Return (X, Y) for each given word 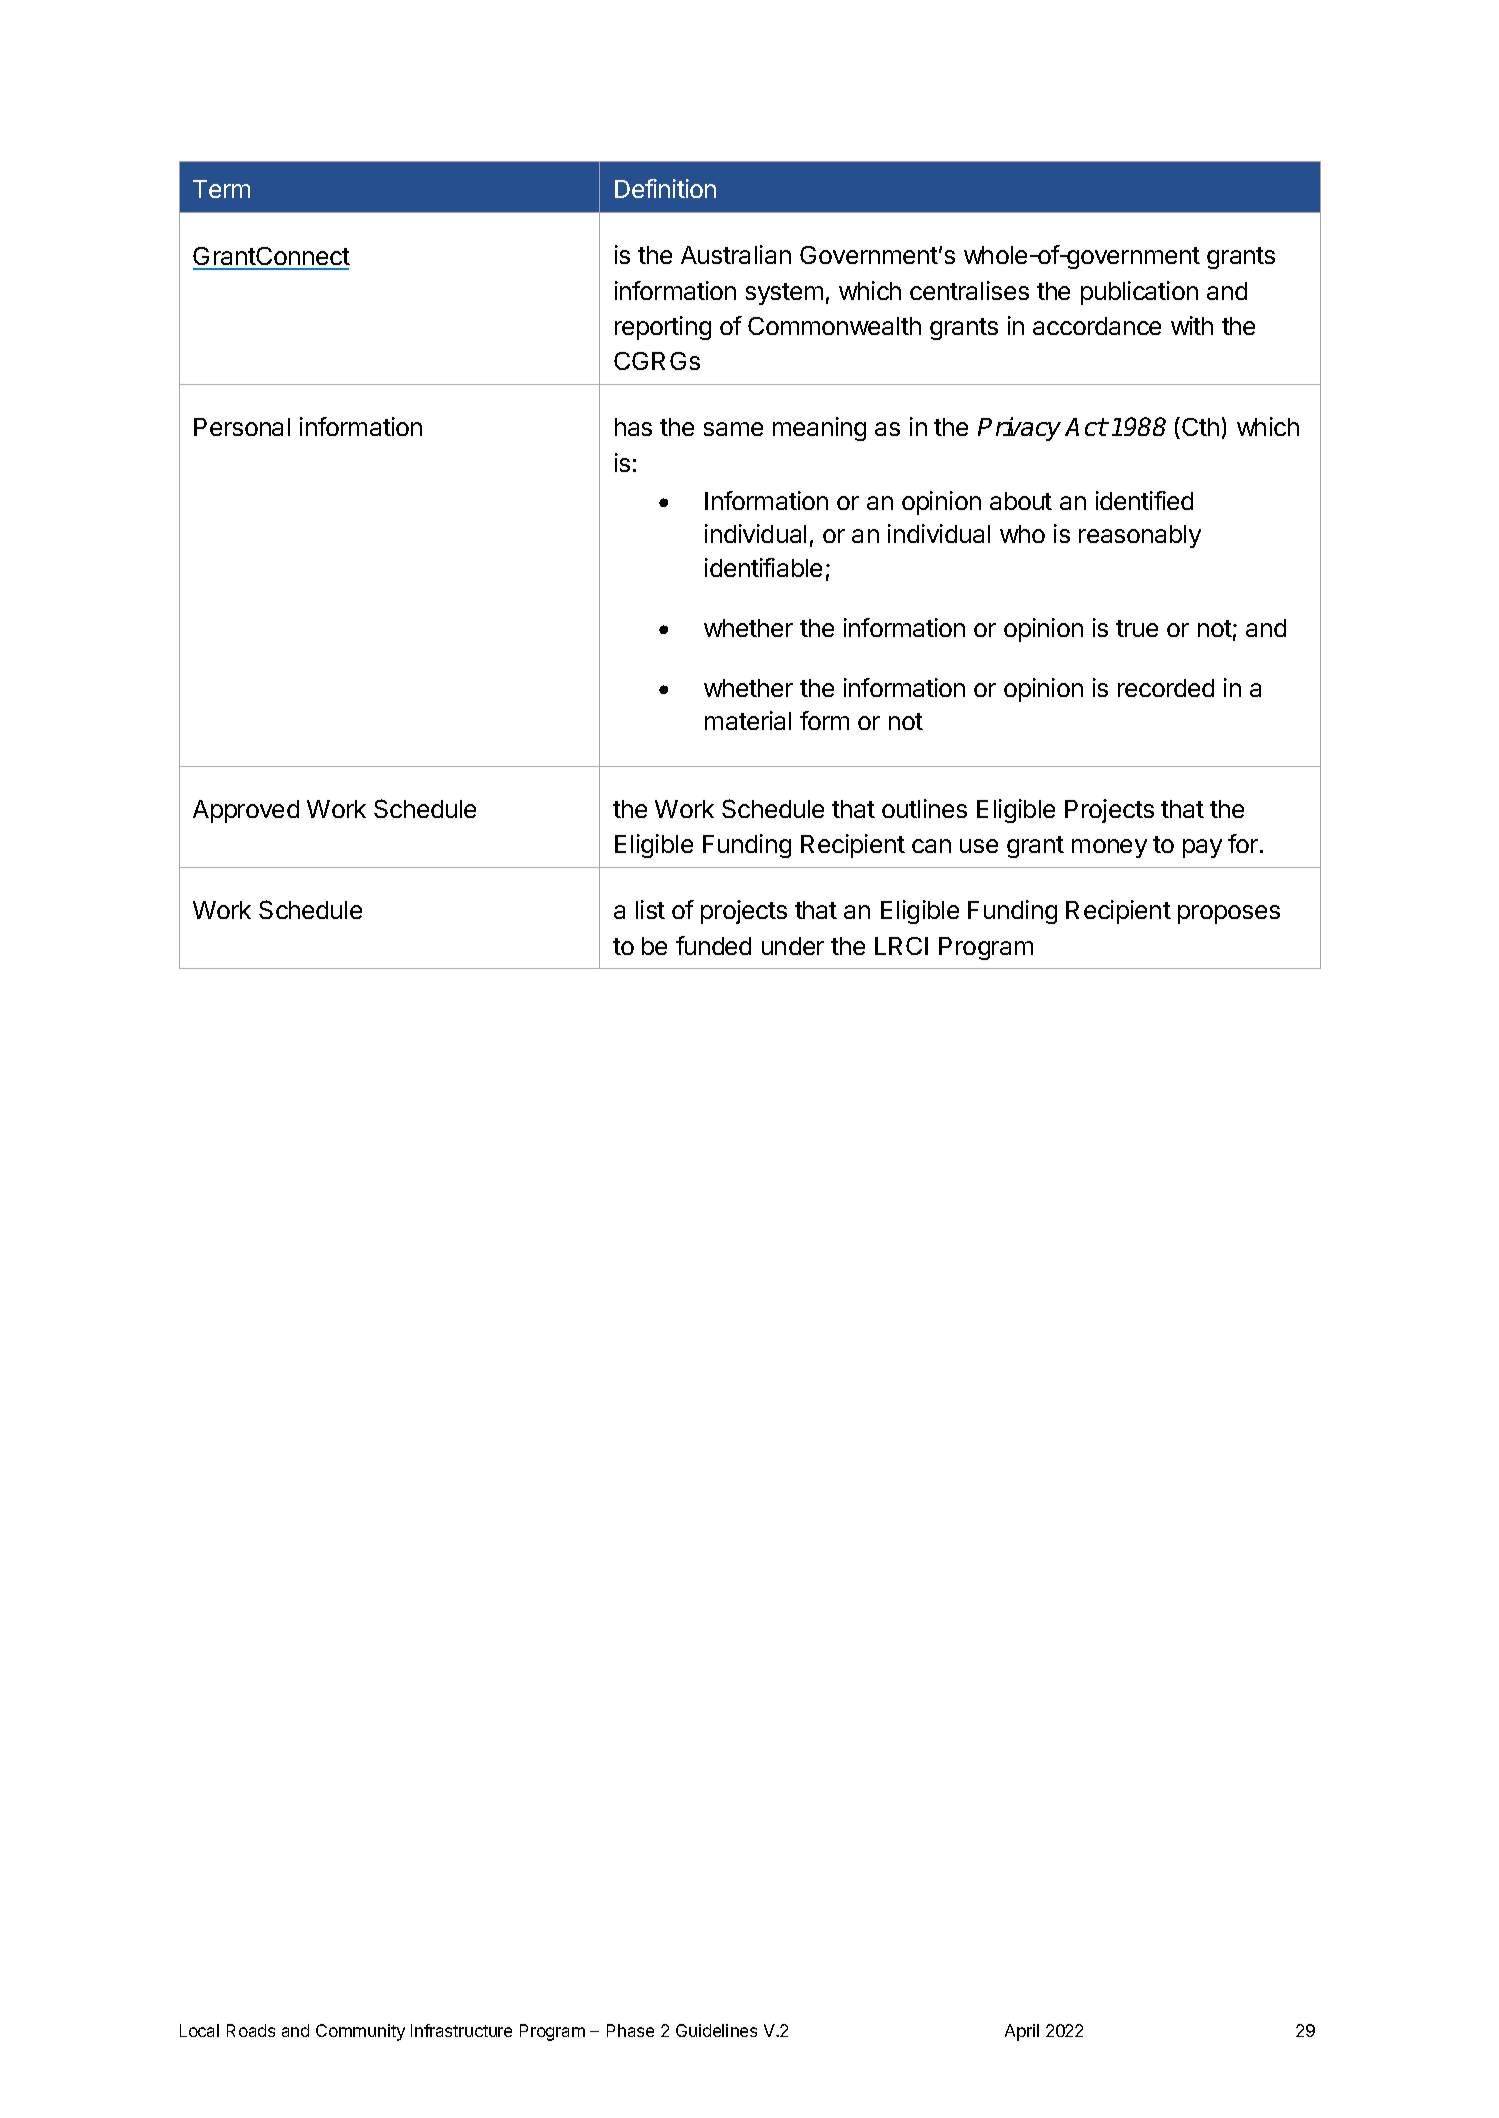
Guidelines (716, 2030)
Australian (736, 254)
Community (360, 2032)
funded (713, 945)
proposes (1229, 914)
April (1022, 2032)
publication (1139, 293)
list (650, 909)
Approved (246, 811)
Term (221, 189)
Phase (630, 2030)
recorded (1166, 688)
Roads (251, 2030)
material (748, 720)
